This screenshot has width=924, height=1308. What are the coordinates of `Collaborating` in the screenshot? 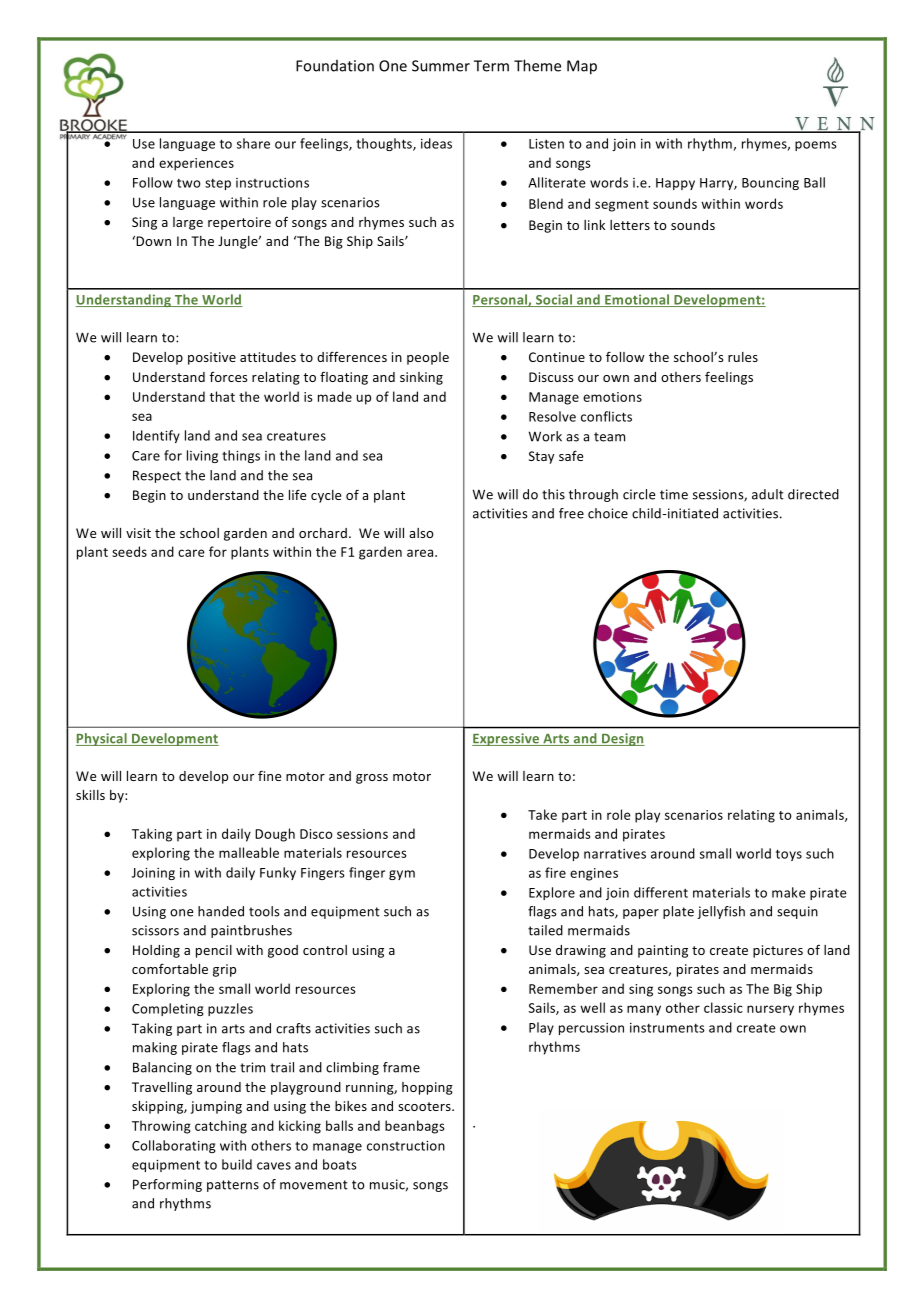 It's located at (174, 1146).
